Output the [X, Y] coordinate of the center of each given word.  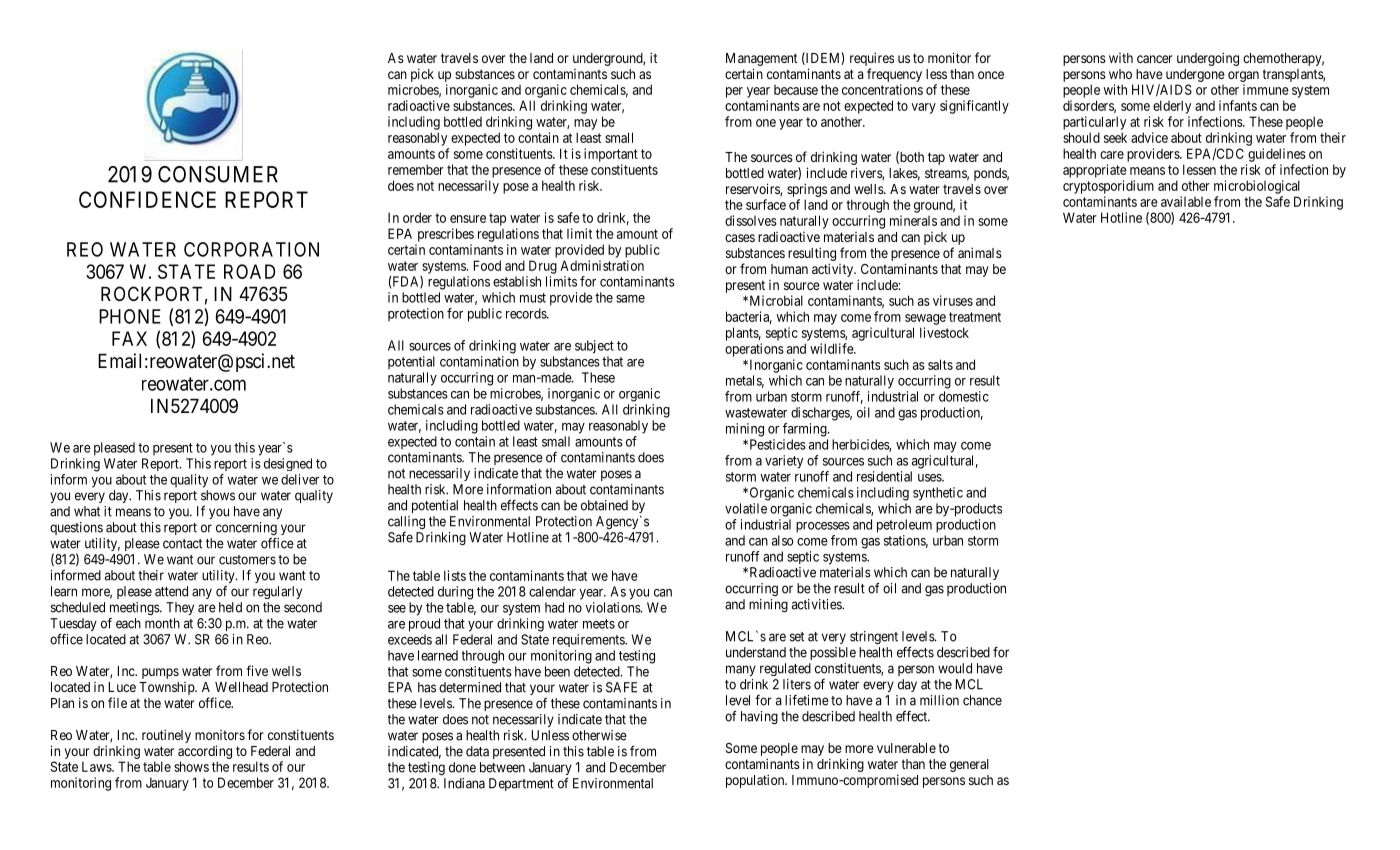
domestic [964, 396]
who [1120, 74]
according [205, 752]
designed [288, 464]
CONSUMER [218, 174]
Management [761, 59]
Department [521, 784]
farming [806, 430]
